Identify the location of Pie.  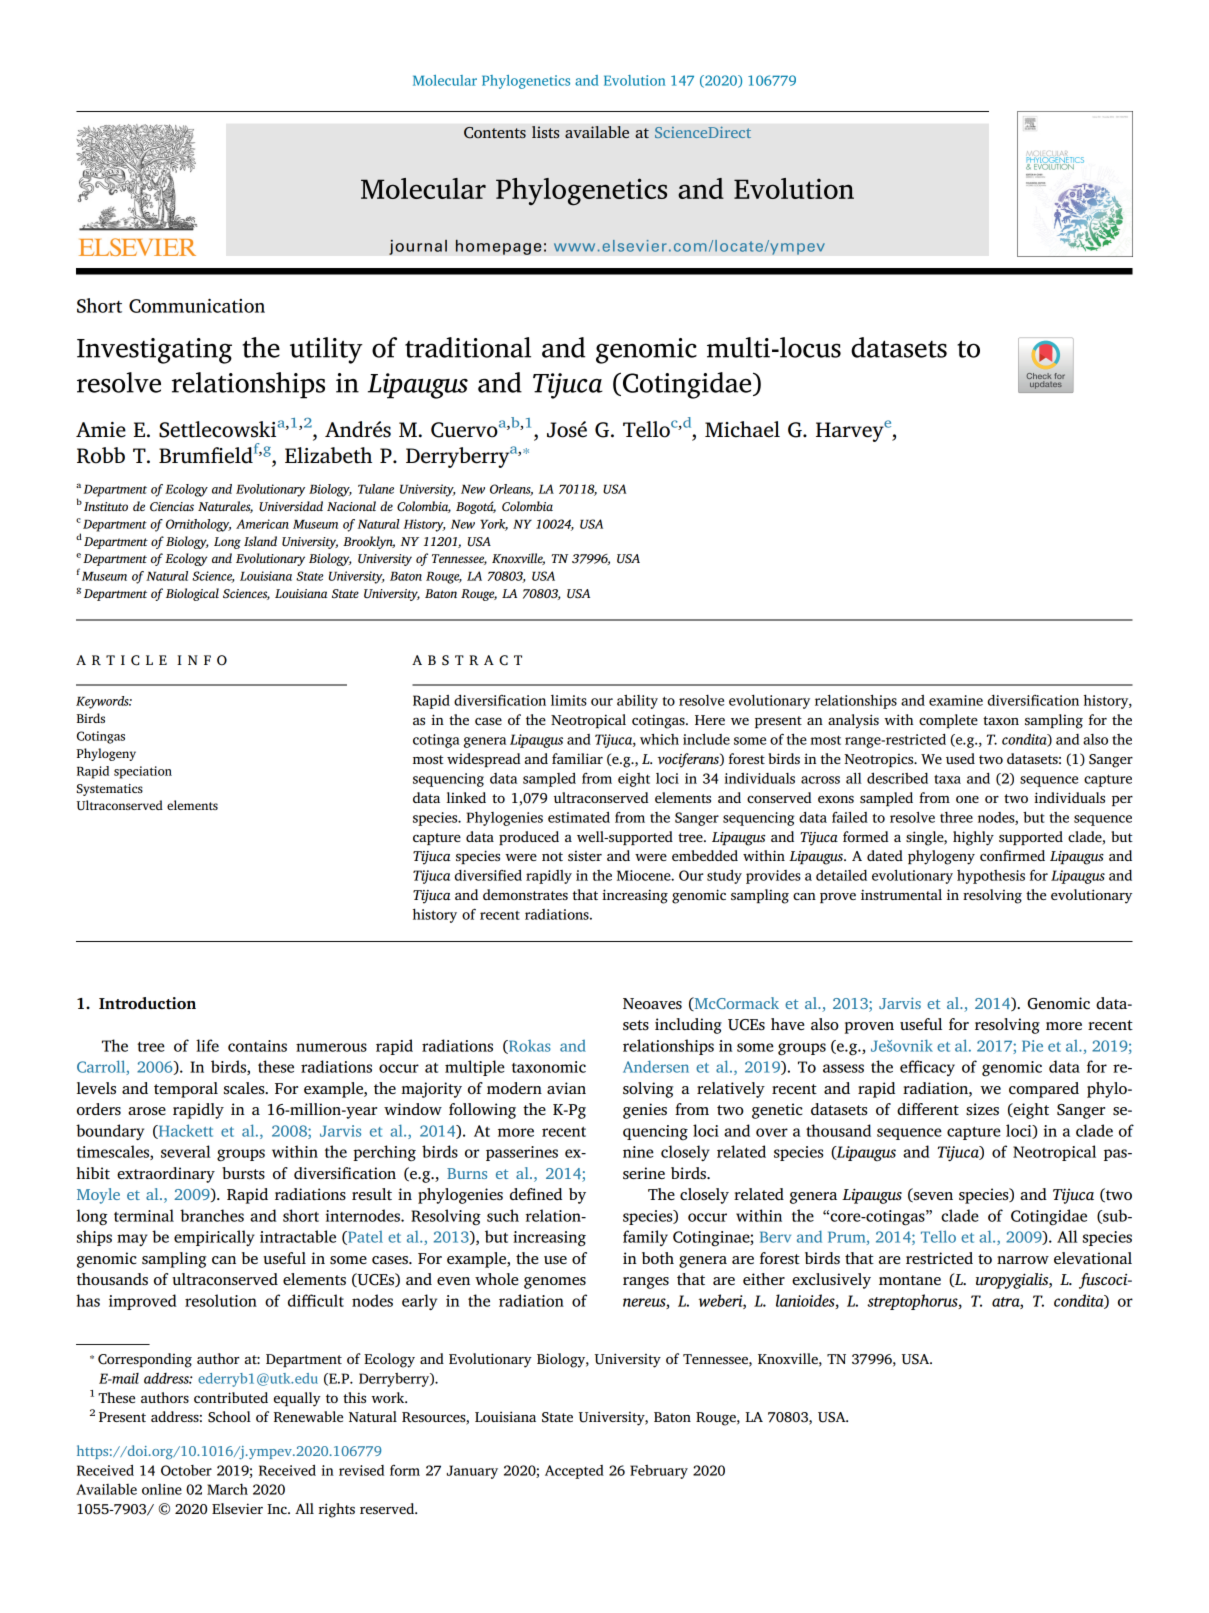
(1032, 1046).
